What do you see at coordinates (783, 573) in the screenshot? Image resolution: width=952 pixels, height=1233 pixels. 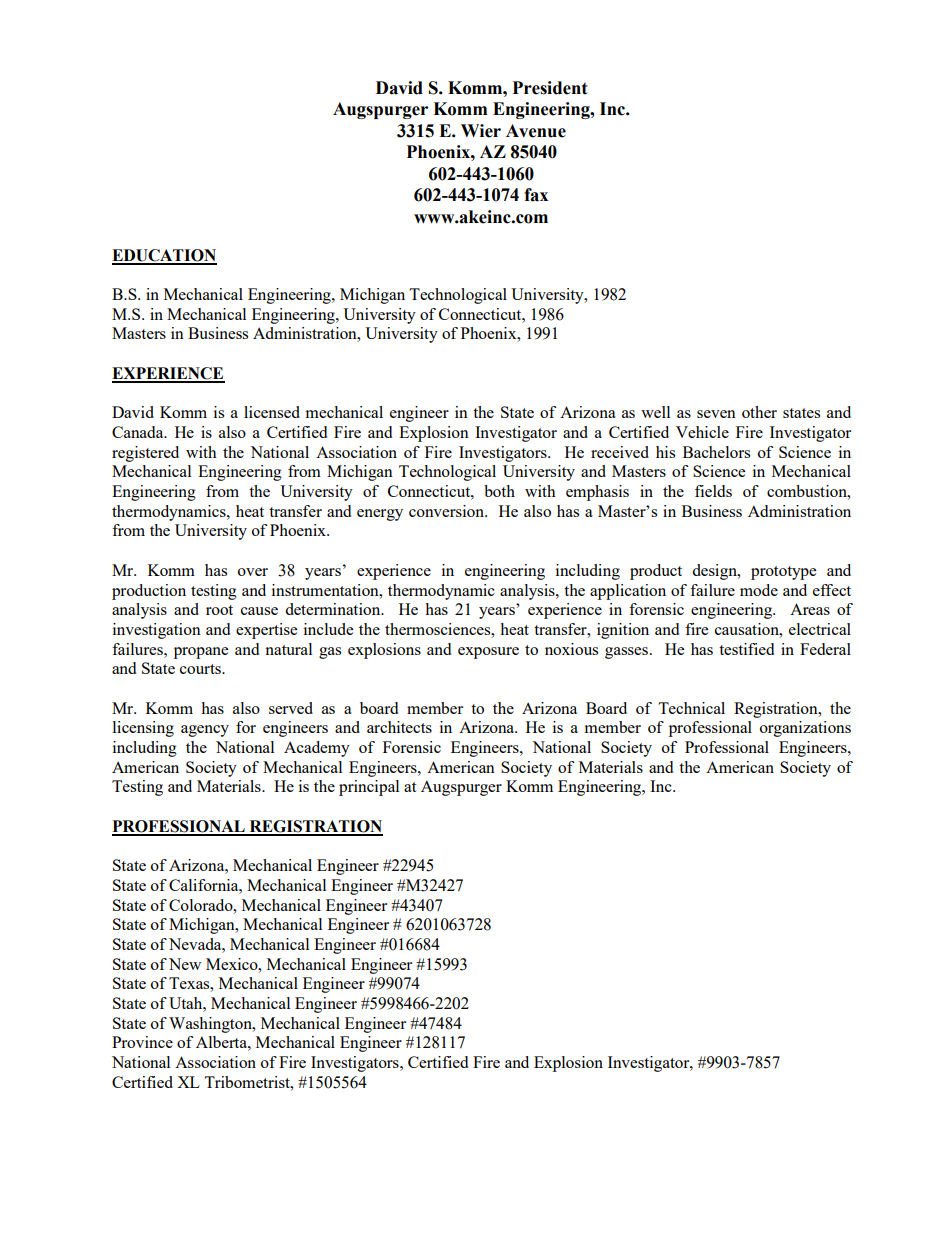 I see `prototype` at bounding box center [783, 573].
